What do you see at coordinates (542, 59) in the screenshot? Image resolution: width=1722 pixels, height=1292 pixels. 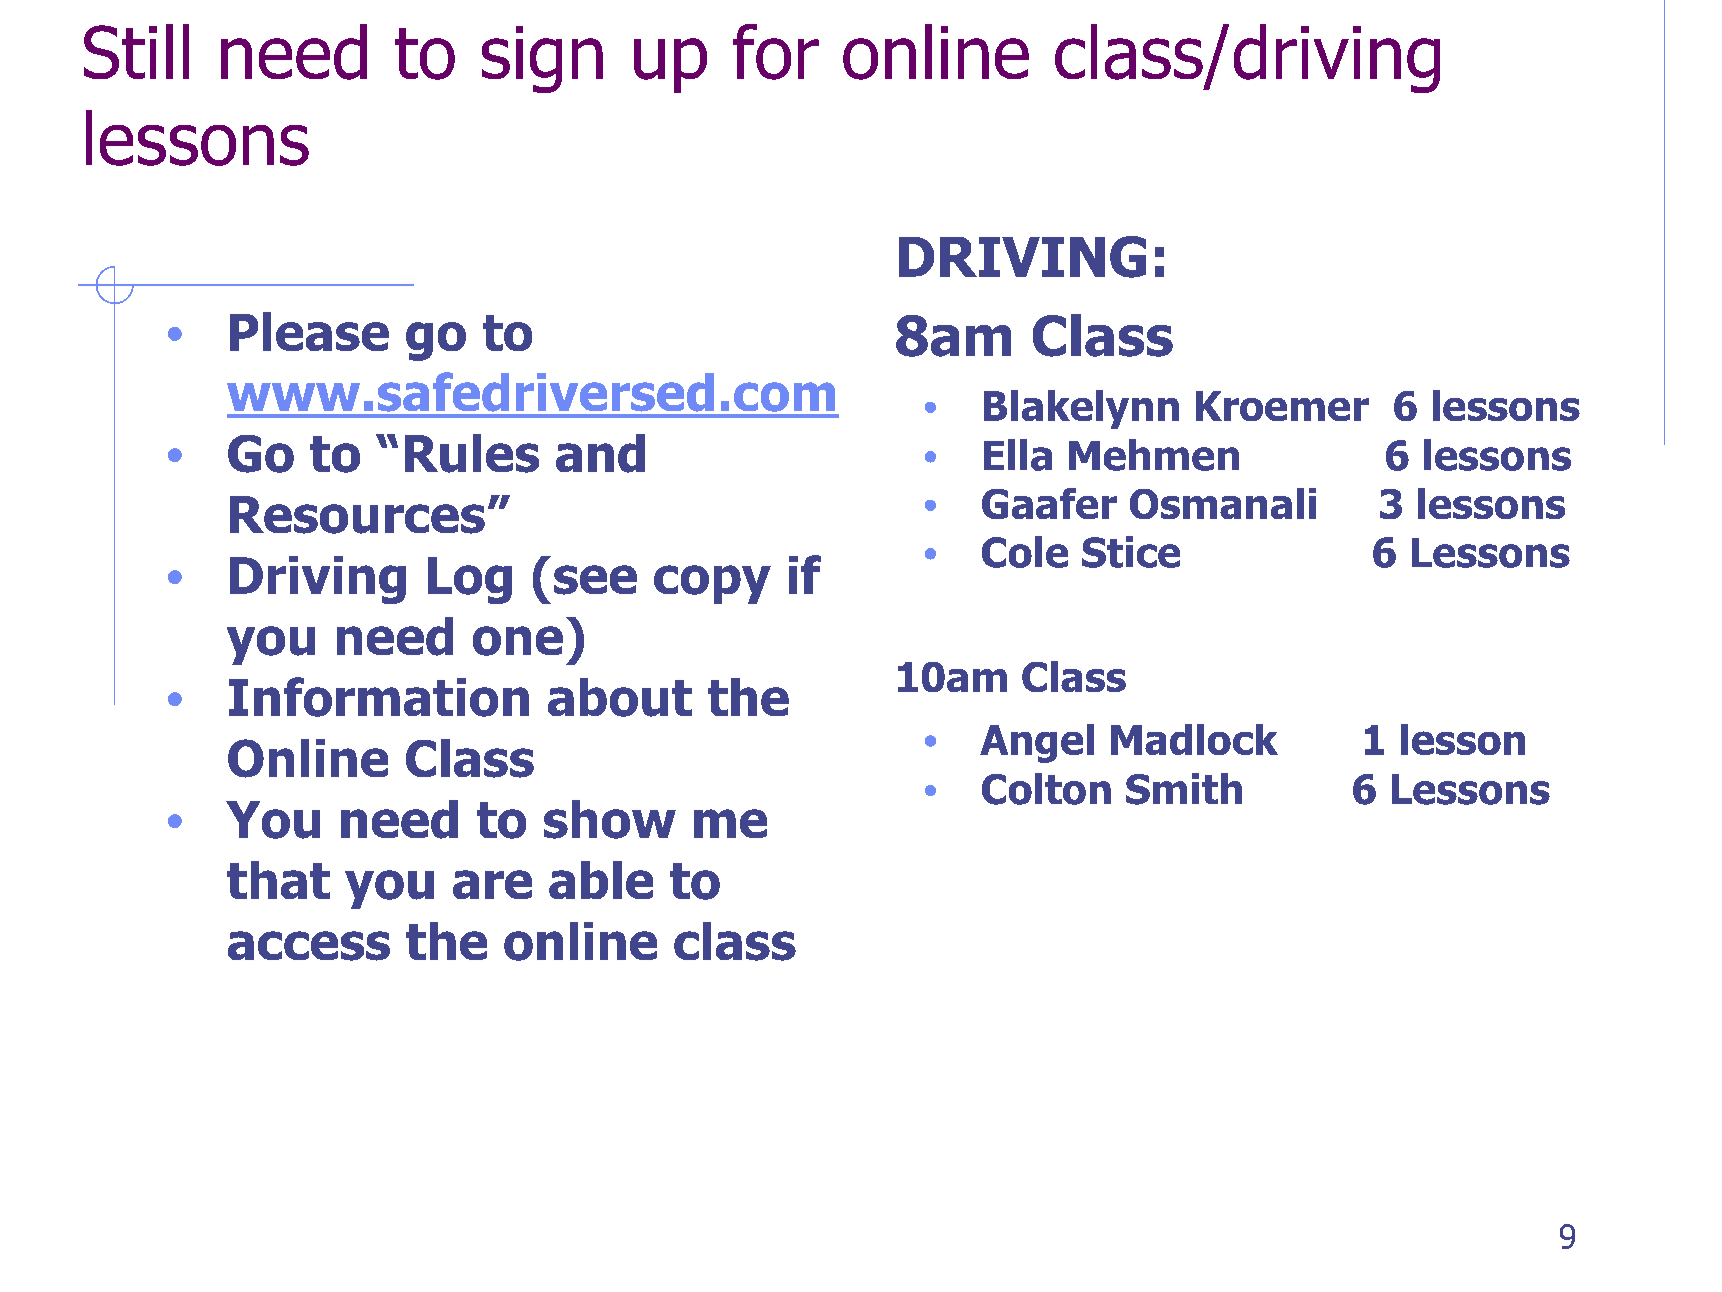 I see `sign` at bounding box center [542, 59].
